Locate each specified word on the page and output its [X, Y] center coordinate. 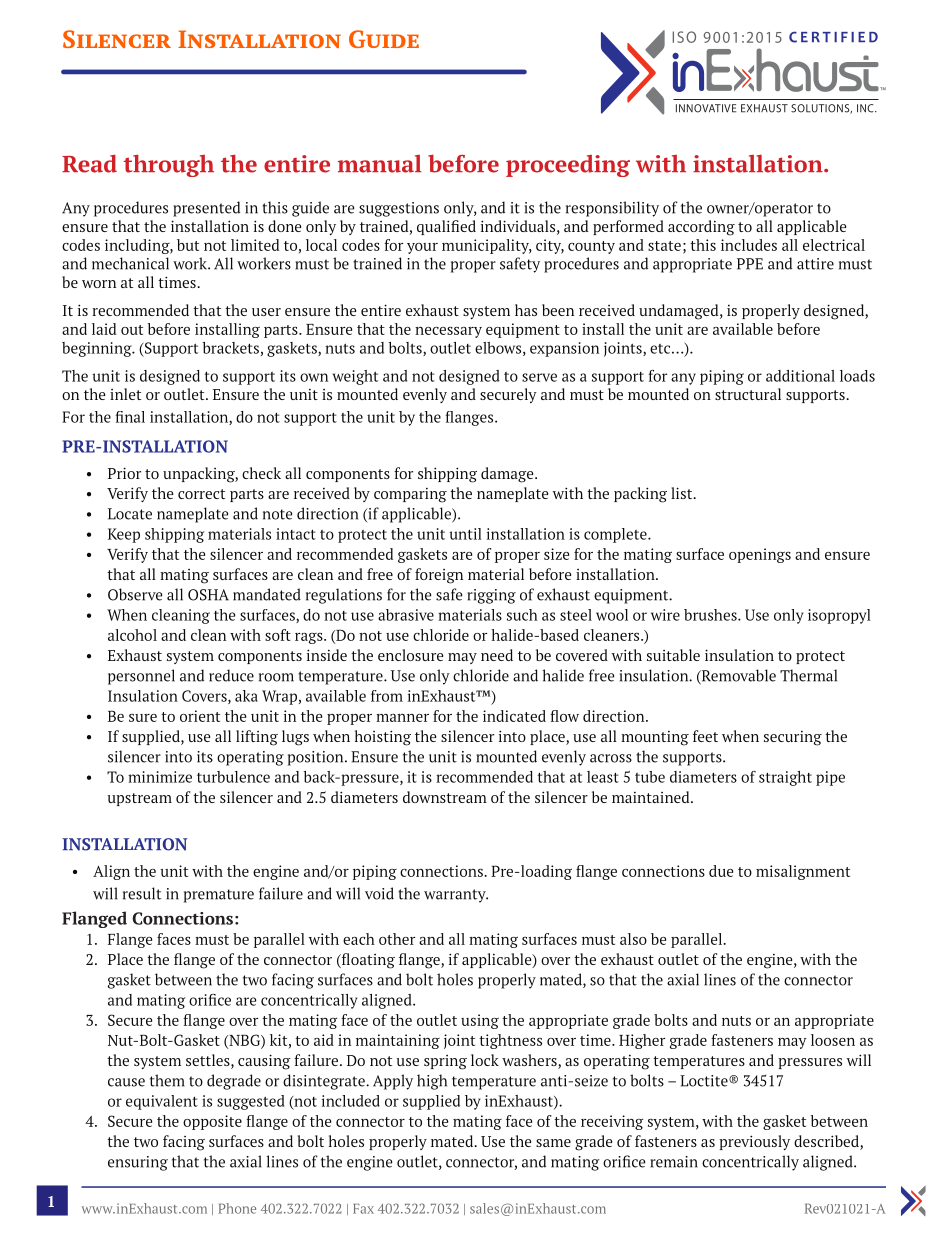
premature [219, 896]
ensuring [138, 1163]
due [721, 871]
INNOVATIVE [706, 108]
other [397, 939]
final [130, 417]
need [497, 655]
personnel [141, 677]
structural [748, 394]
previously [754, 1142]
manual [379, 164]
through [169, 166]
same [553, 1143]
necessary [448, 332]
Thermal [808, 675]
